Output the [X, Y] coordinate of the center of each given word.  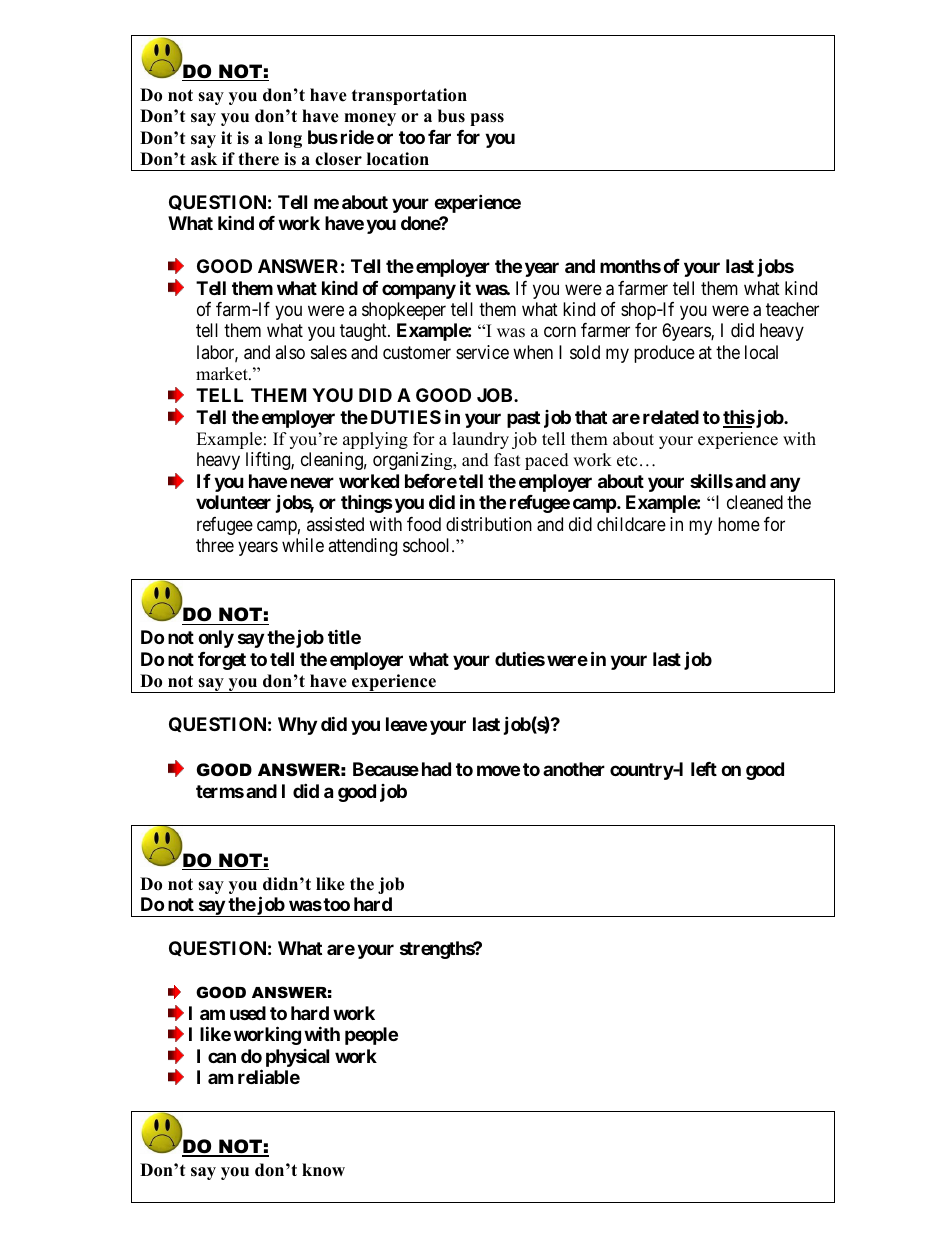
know [323, 1170]
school [428, 545]
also [290, 352]
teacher [792, 309]
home [739, 524]
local [761, 352]
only [216, 639]
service [482, 352]
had [436, 769]
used [248, 1013]
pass [487, 119]
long [285, 139]
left [704, 769]
